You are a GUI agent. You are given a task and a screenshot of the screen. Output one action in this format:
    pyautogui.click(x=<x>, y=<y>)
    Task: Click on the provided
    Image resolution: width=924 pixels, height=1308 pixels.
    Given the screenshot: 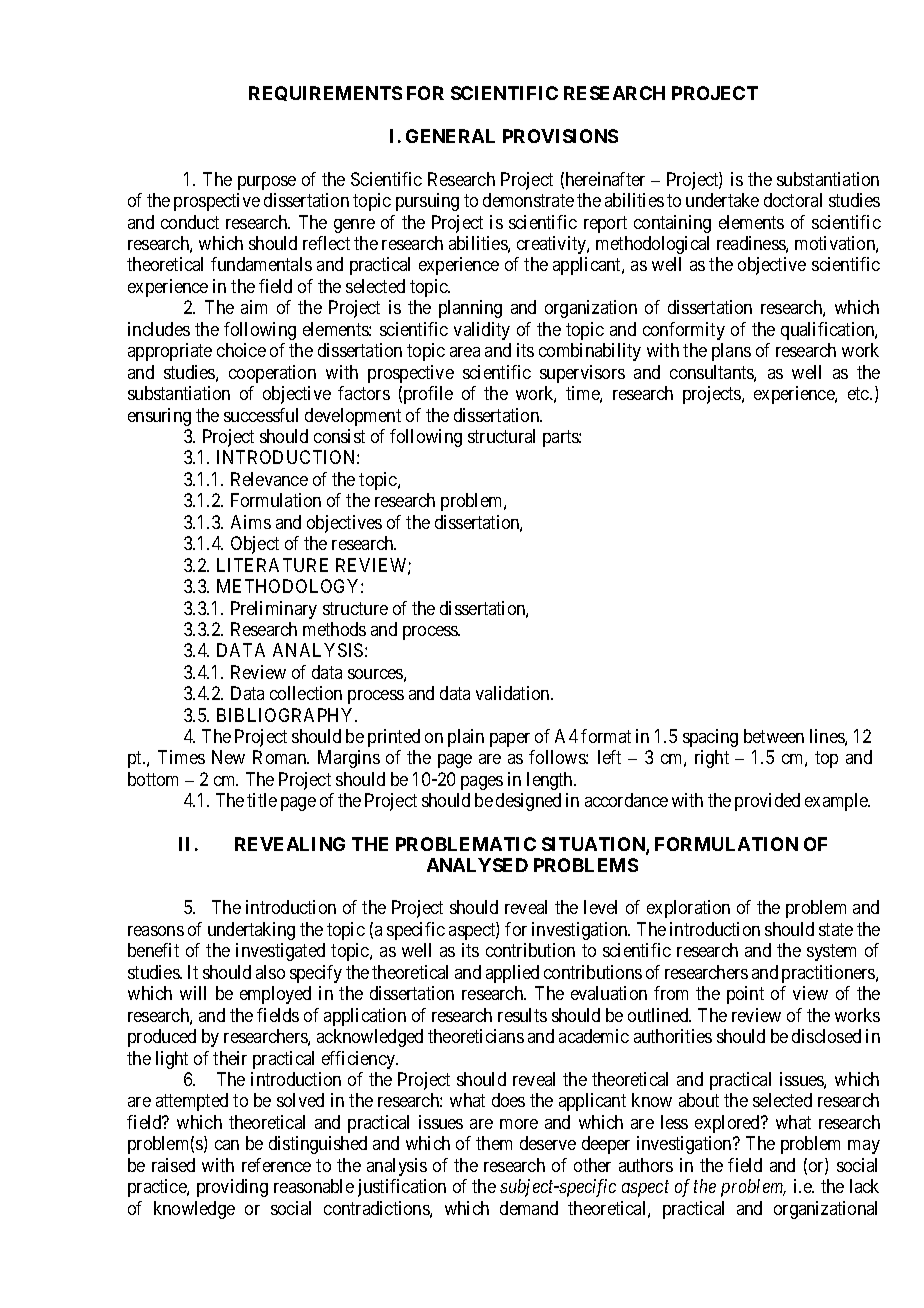 What is the action you would take?
    pyautogui.click(x=767, y=802)
